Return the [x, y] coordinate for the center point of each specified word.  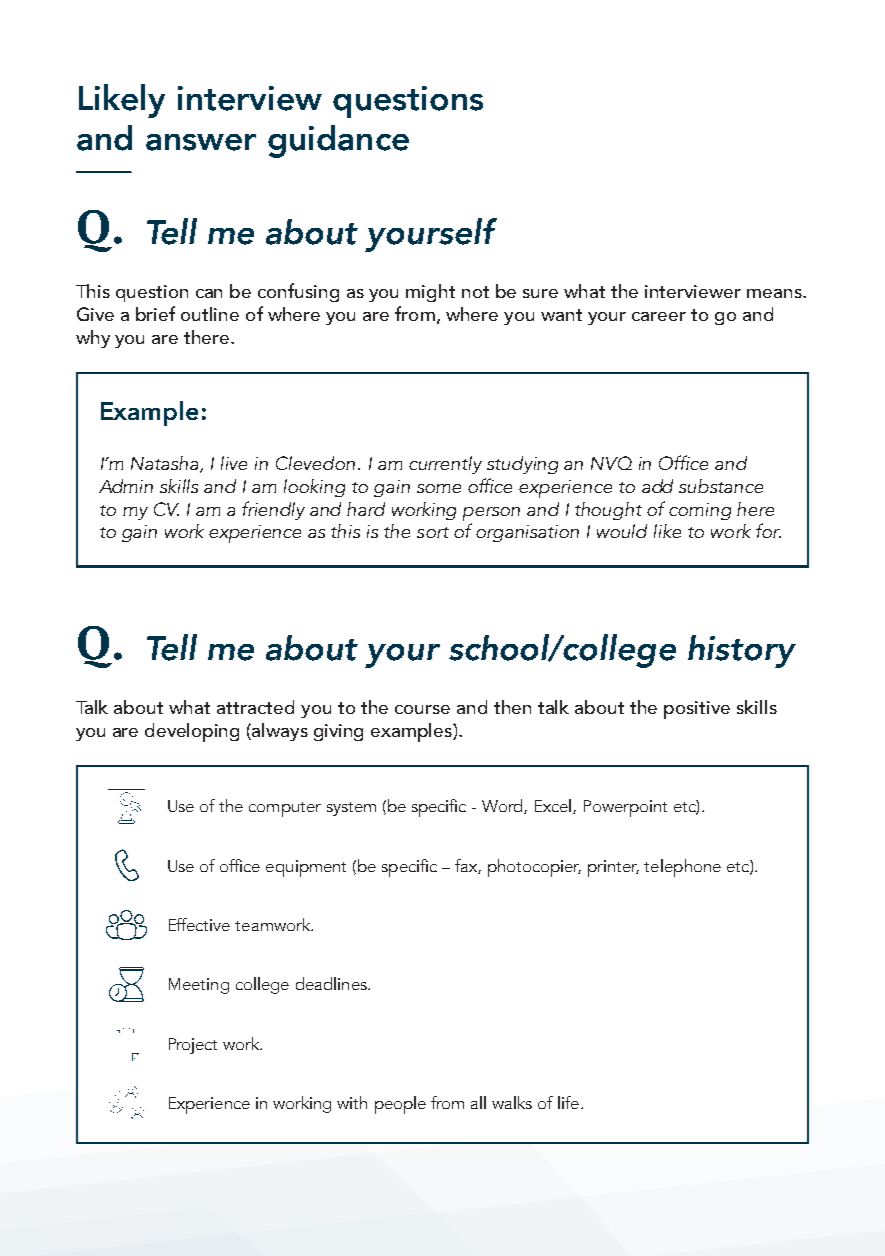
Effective [199, 924]
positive [697, 710]
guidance [338, 141]
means [775, 293]
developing [192, 732]
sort [433, 532]
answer [201, 142]
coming [700, 511]
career [659, 316]
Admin [126, 486]
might [430, 293]
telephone [682, 868]
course [422, 709]
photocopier [534, 868]
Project [193, 1046]
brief [155, 313]
